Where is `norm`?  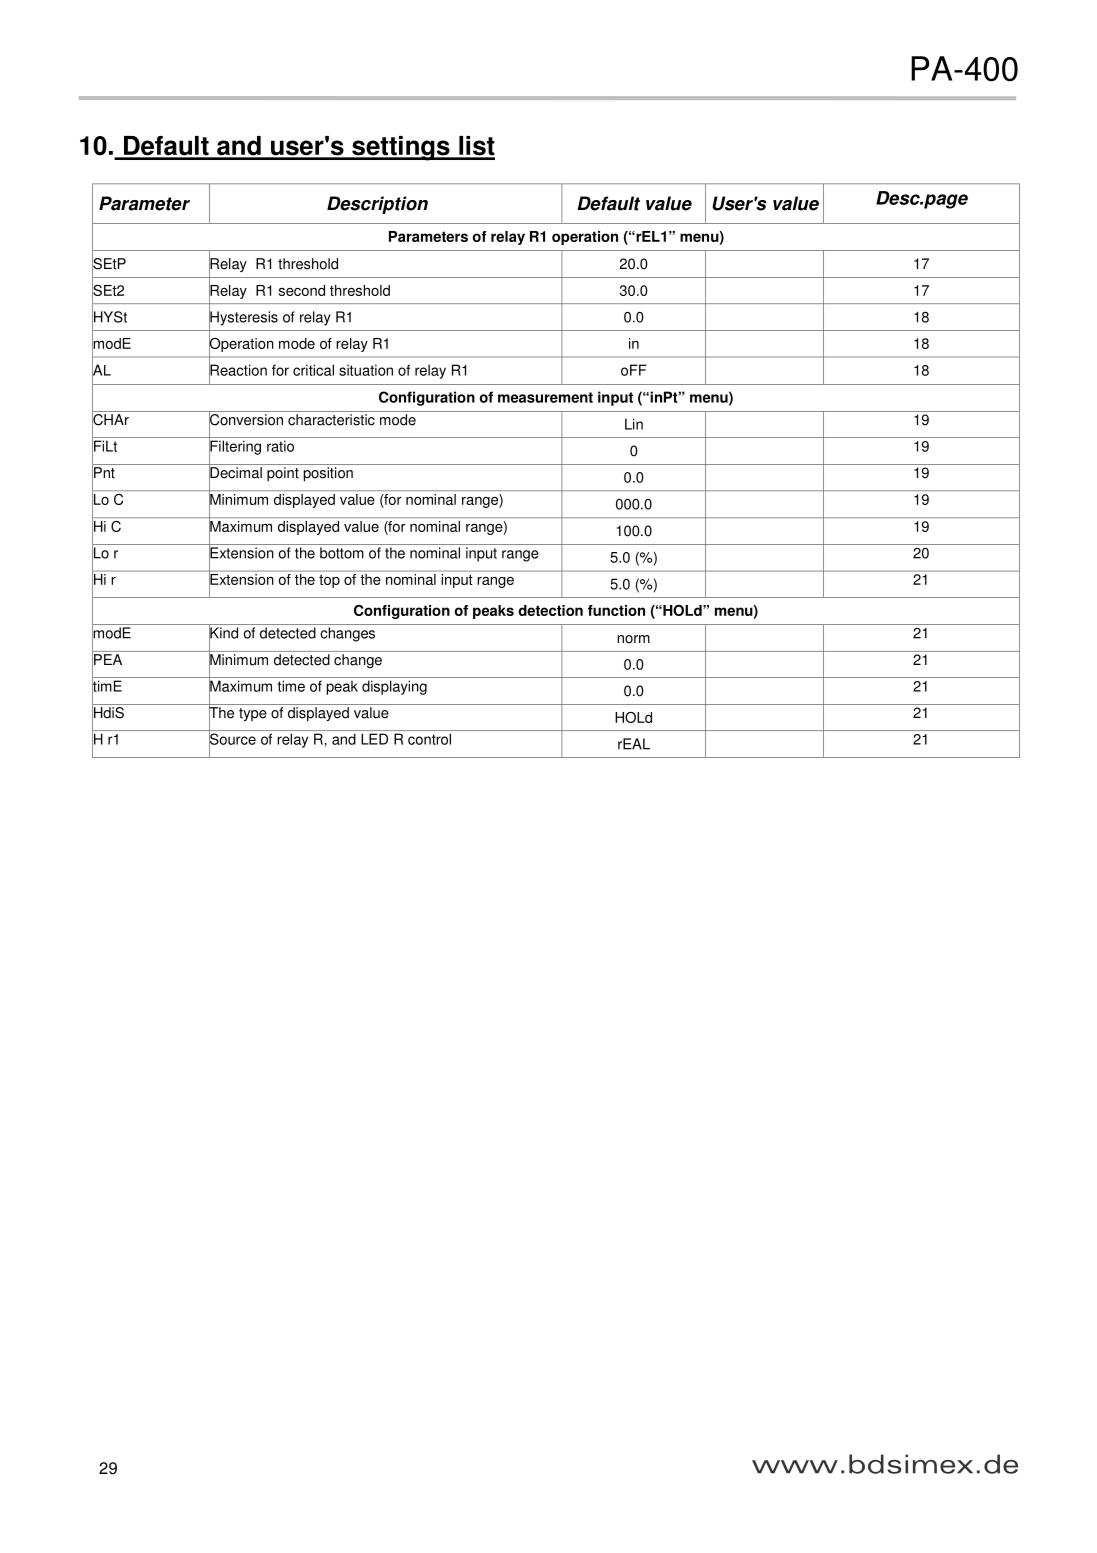
norm is located at coordinates (633, 639).
